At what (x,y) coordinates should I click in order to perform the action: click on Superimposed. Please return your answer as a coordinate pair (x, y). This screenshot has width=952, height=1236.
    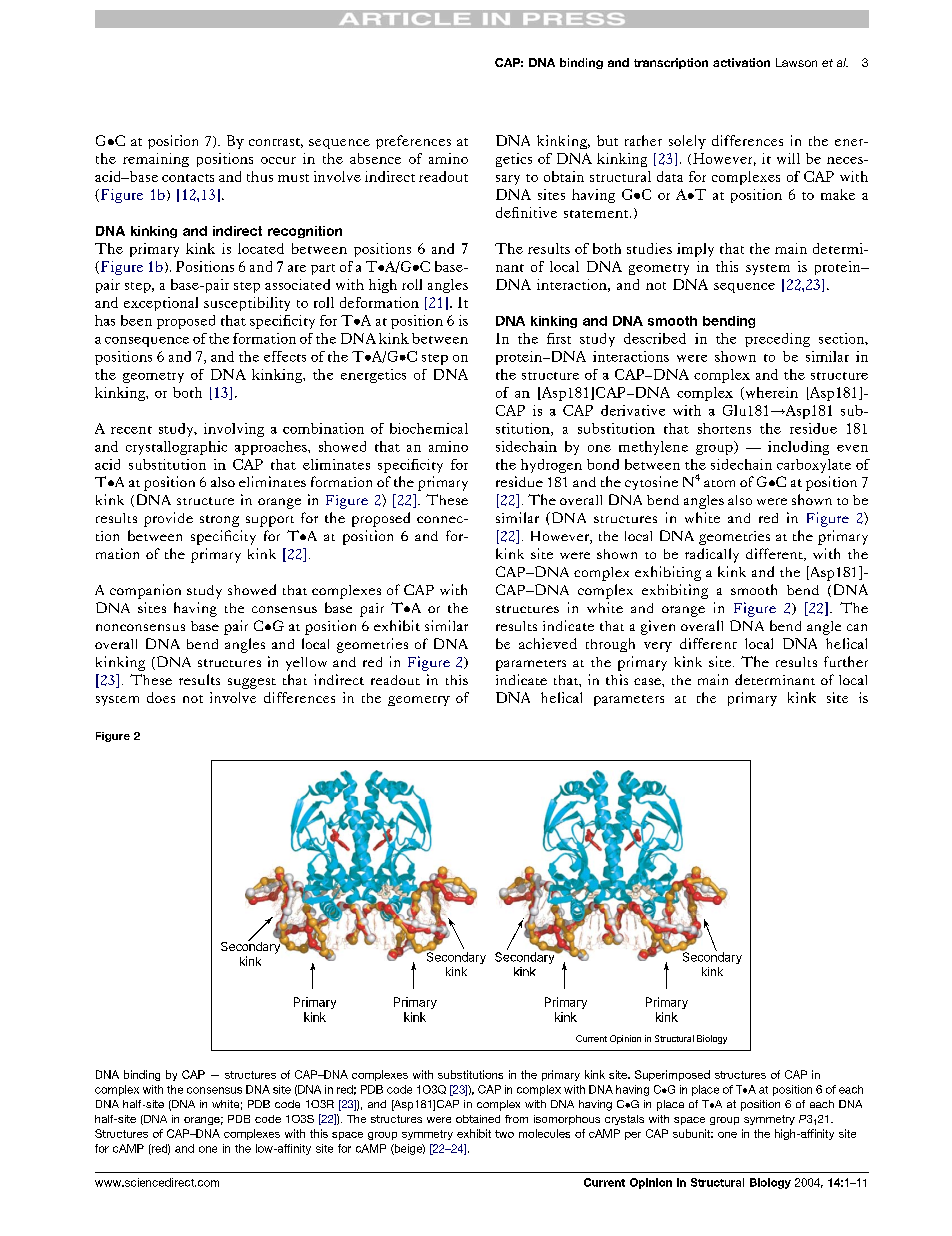
    Looking at the image, I should click on (672, 1075).
